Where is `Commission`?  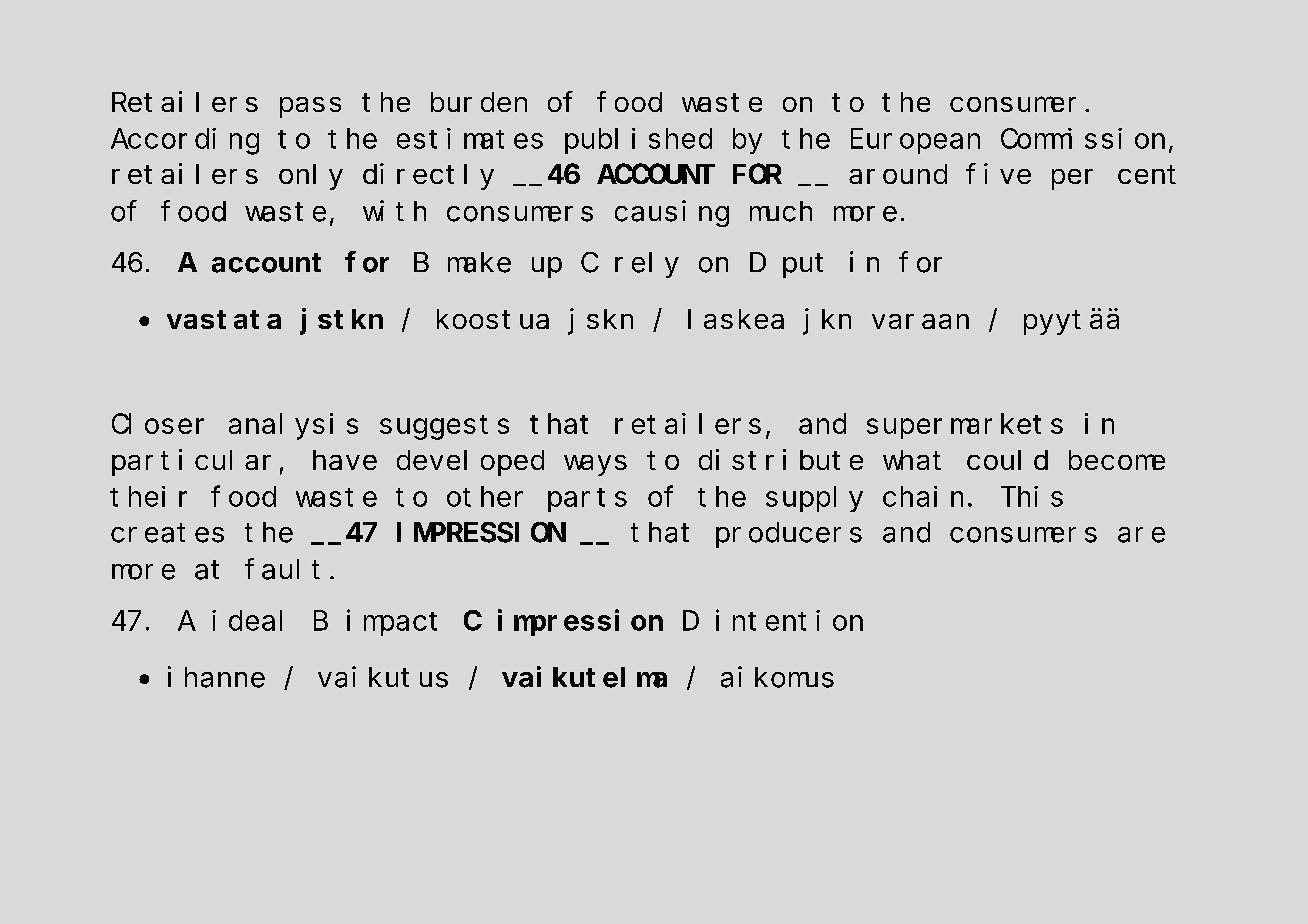
Commission is located at coordinates (1083, 138).
